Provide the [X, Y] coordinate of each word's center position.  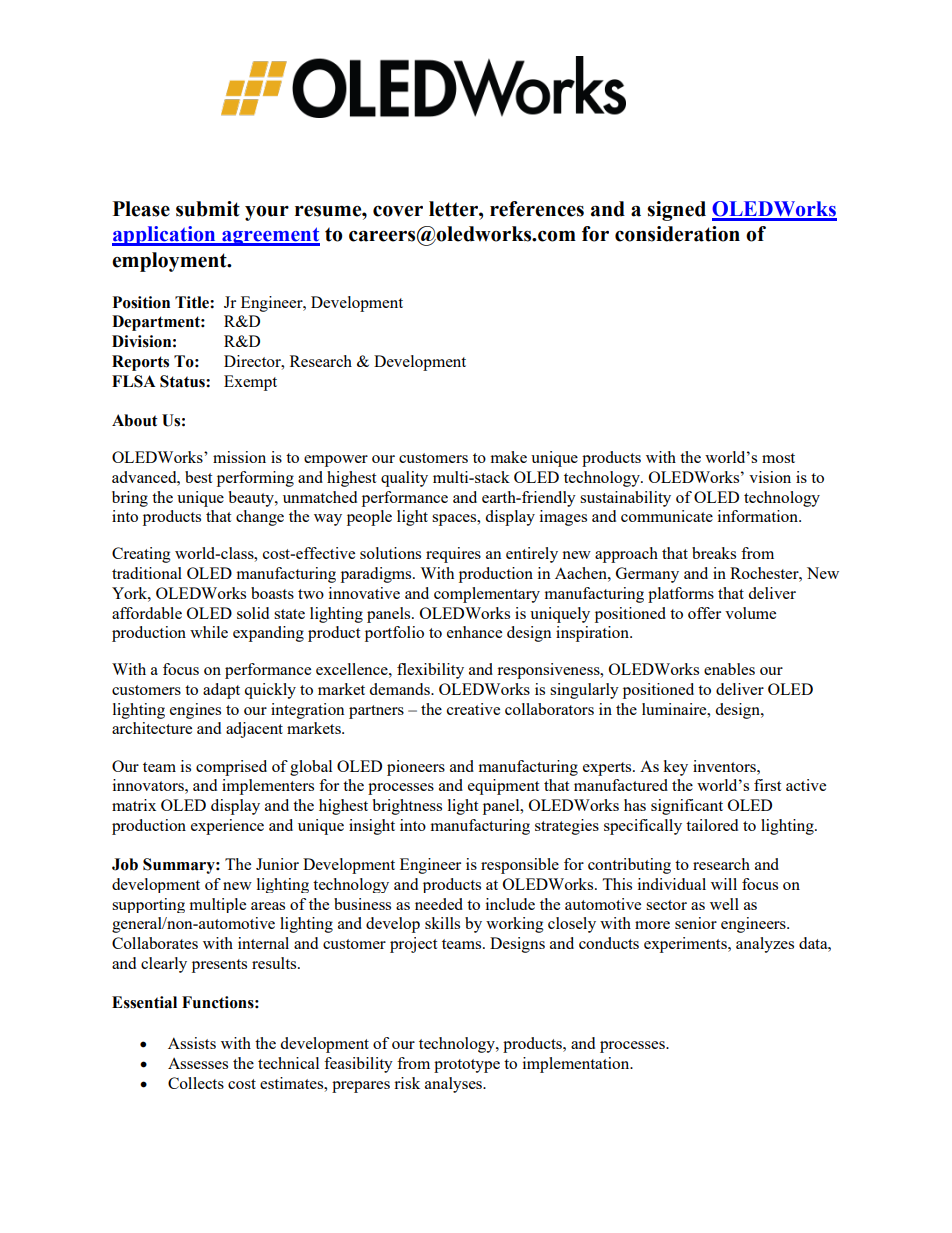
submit [208, 209]
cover [398, 211]
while [209, 632]
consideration [677, 234]
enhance [474, 632]
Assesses [198, 1063]
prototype [467, 1066]
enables [729, 669]
